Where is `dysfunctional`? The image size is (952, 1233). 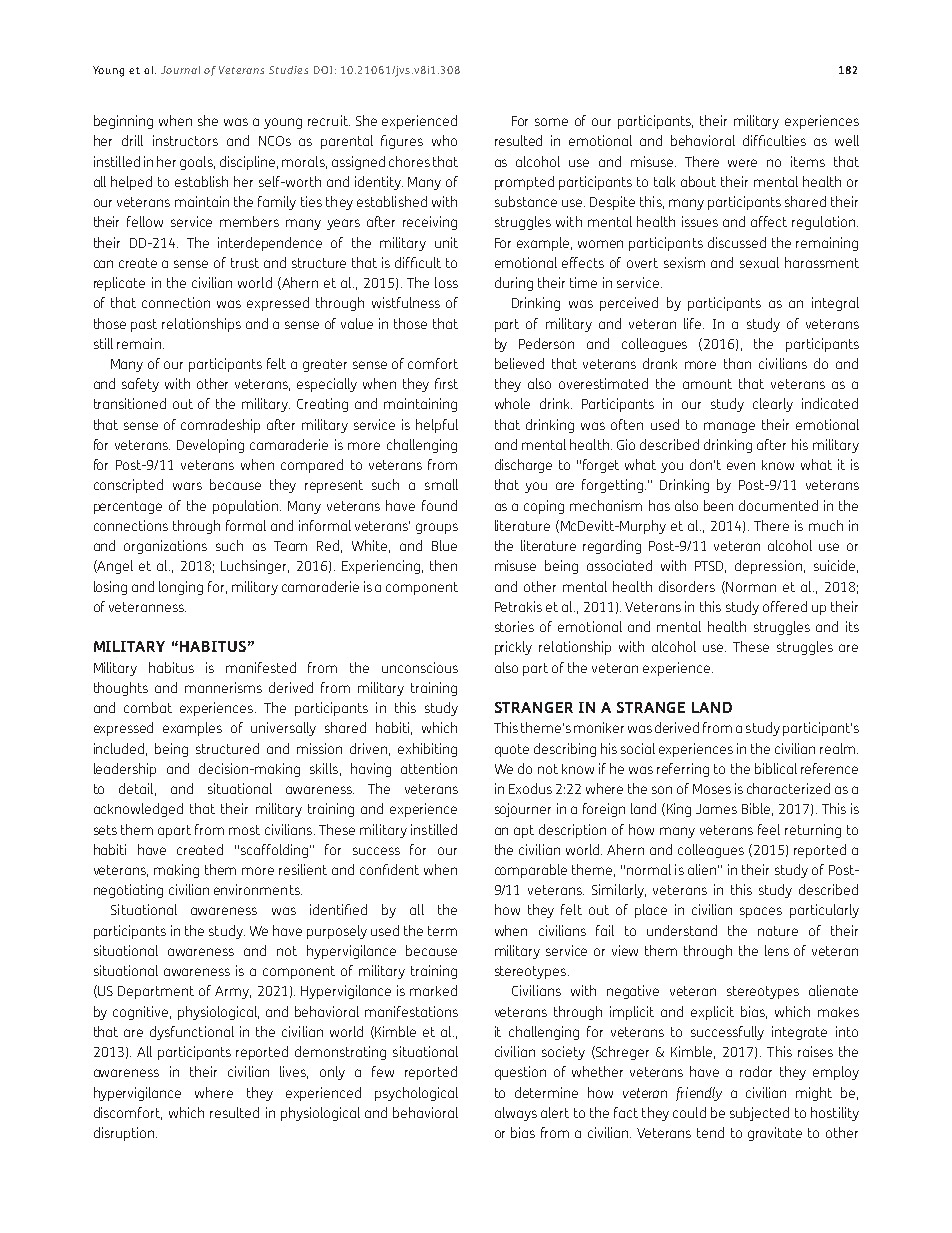
dysfunctional is located at coordinates (192, 1033).
